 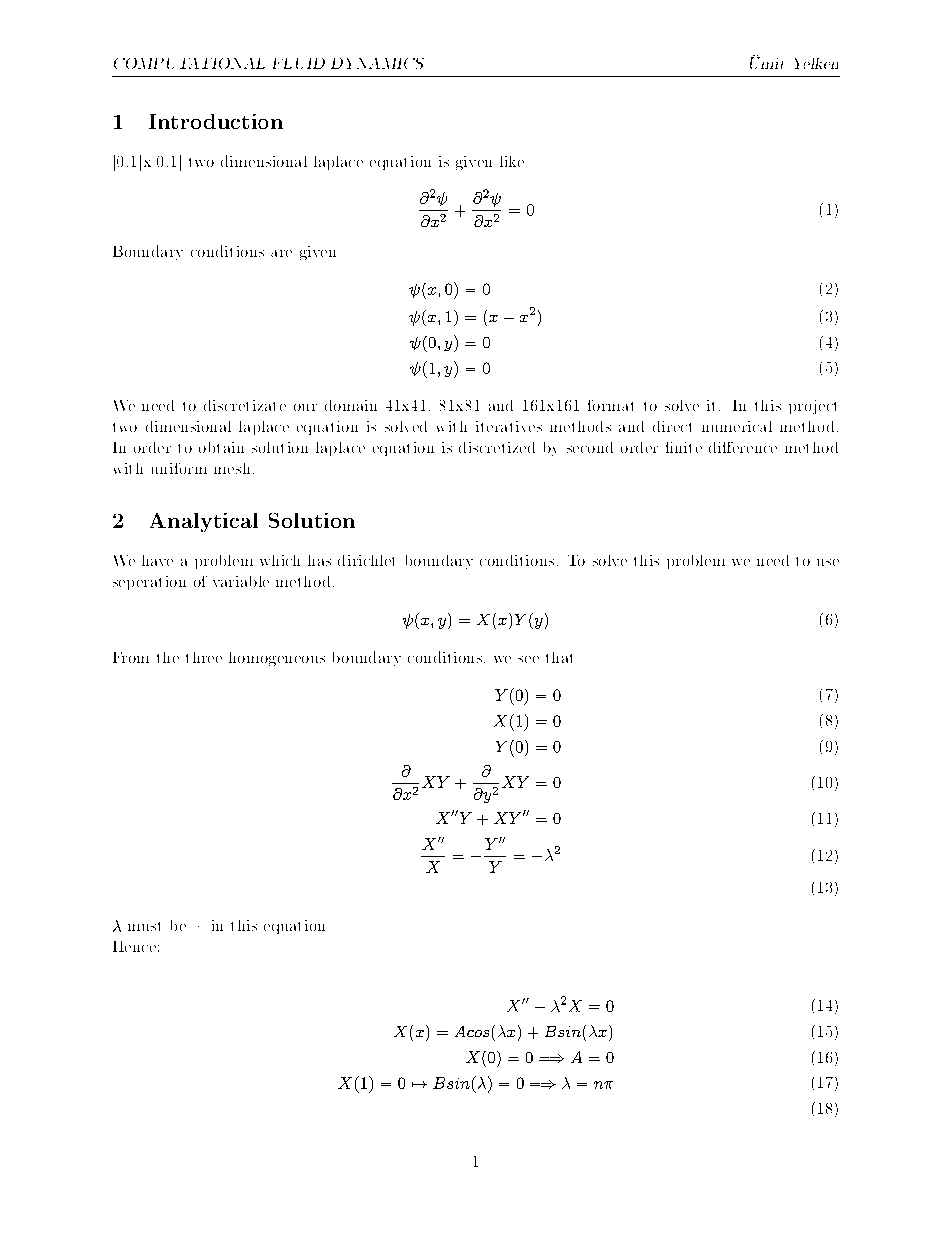 I want to click on COMPUTATIONAL, so click(x=189, y=63).
